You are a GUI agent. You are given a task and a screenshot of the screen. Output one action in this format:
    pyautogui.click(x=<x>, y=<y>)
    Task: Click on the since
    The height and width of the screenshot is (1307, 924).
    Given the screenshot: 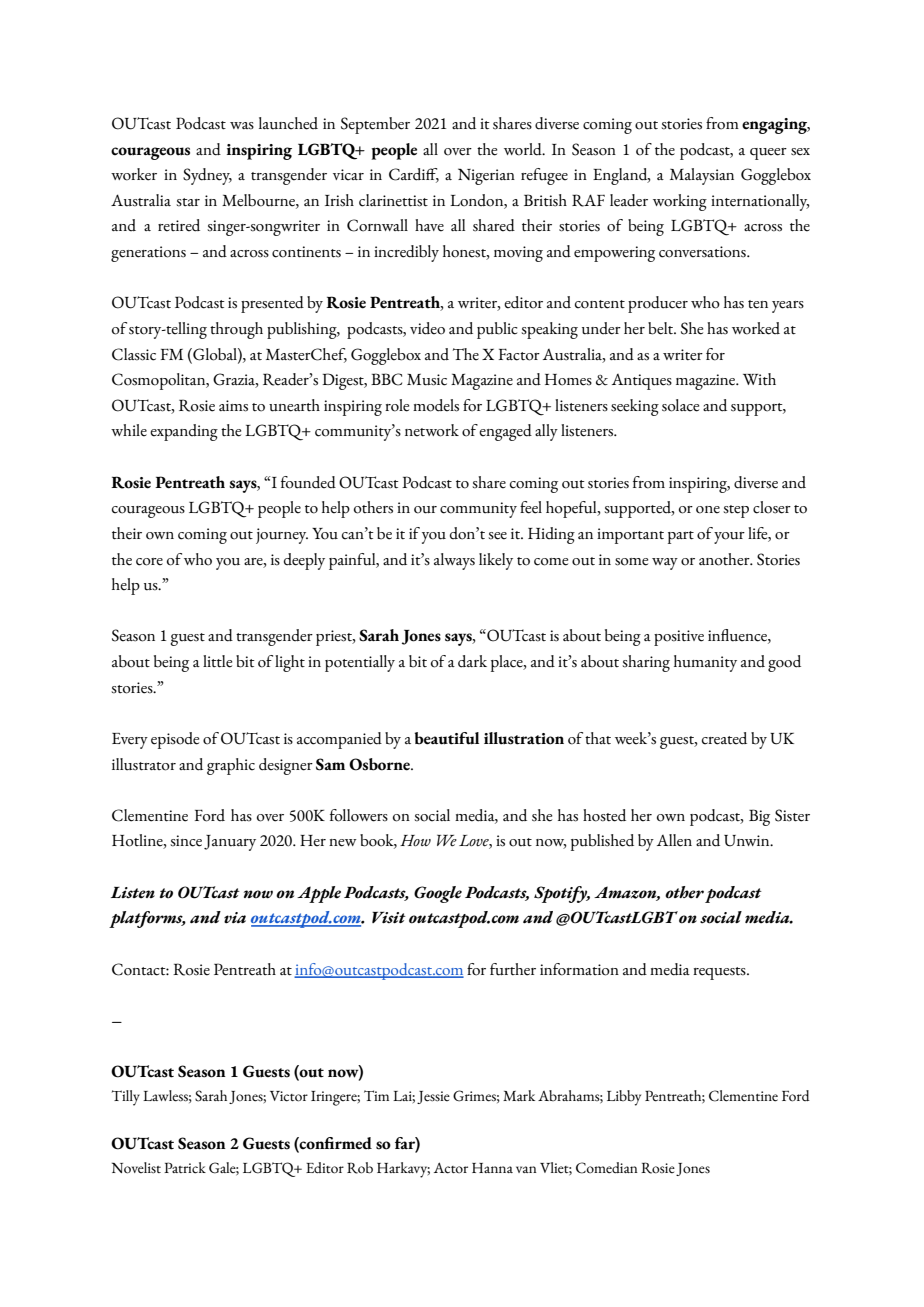 What is the action you would take?
    pyautogui.click(x=186, y=841)
